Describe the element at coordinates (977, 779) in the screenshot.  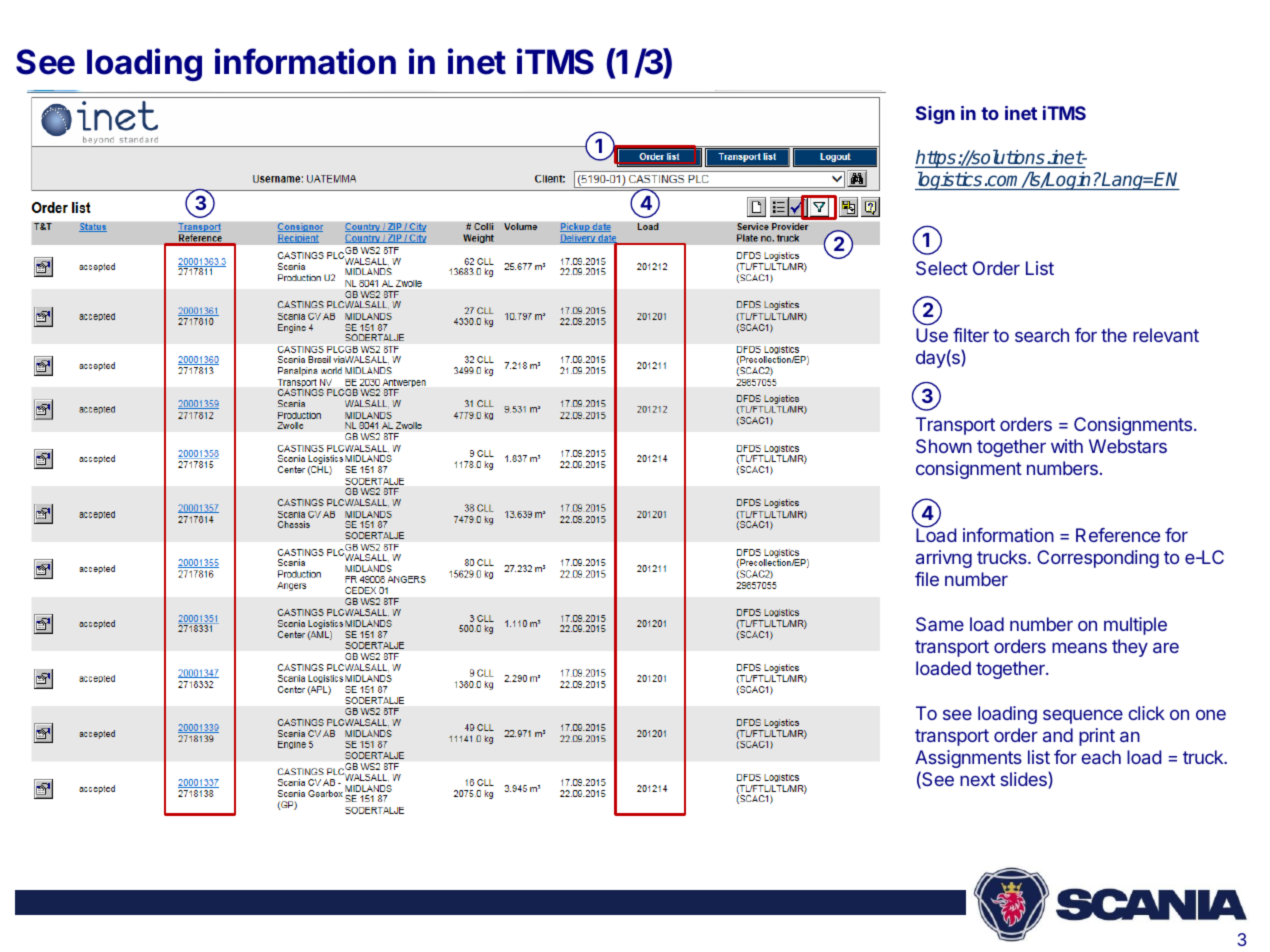
I see `next` at that location.
